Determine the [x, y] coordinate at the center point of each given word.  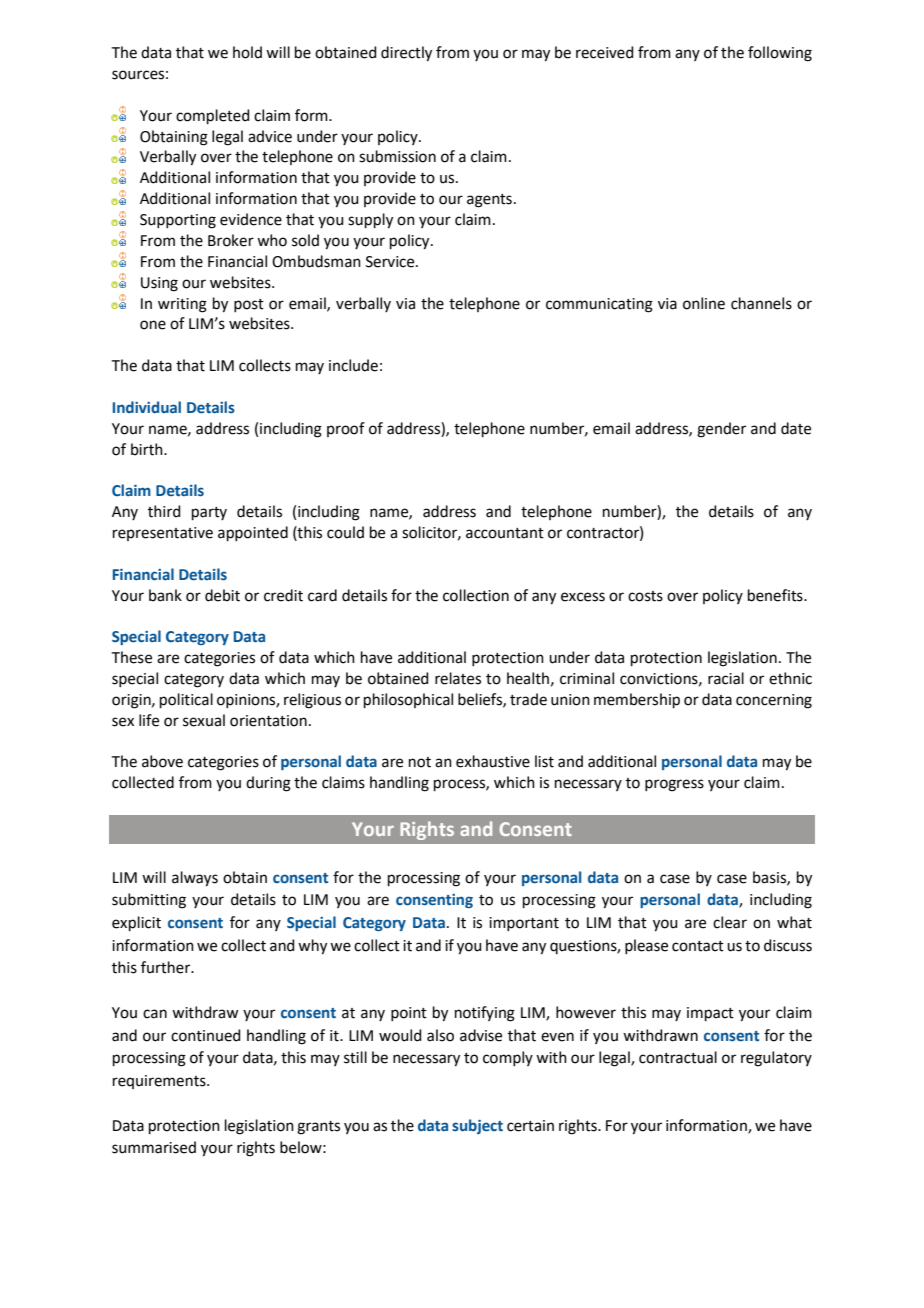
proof [346, 429]
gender [721, 430]
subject [477, 1126]
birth [148, 449]
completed [213, 116]
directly [406, 54]
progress [674, 785]
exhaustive [493, 761]
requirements [160, 1082]
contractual [678, 1057]
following [780, 54]
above [162, 761]
